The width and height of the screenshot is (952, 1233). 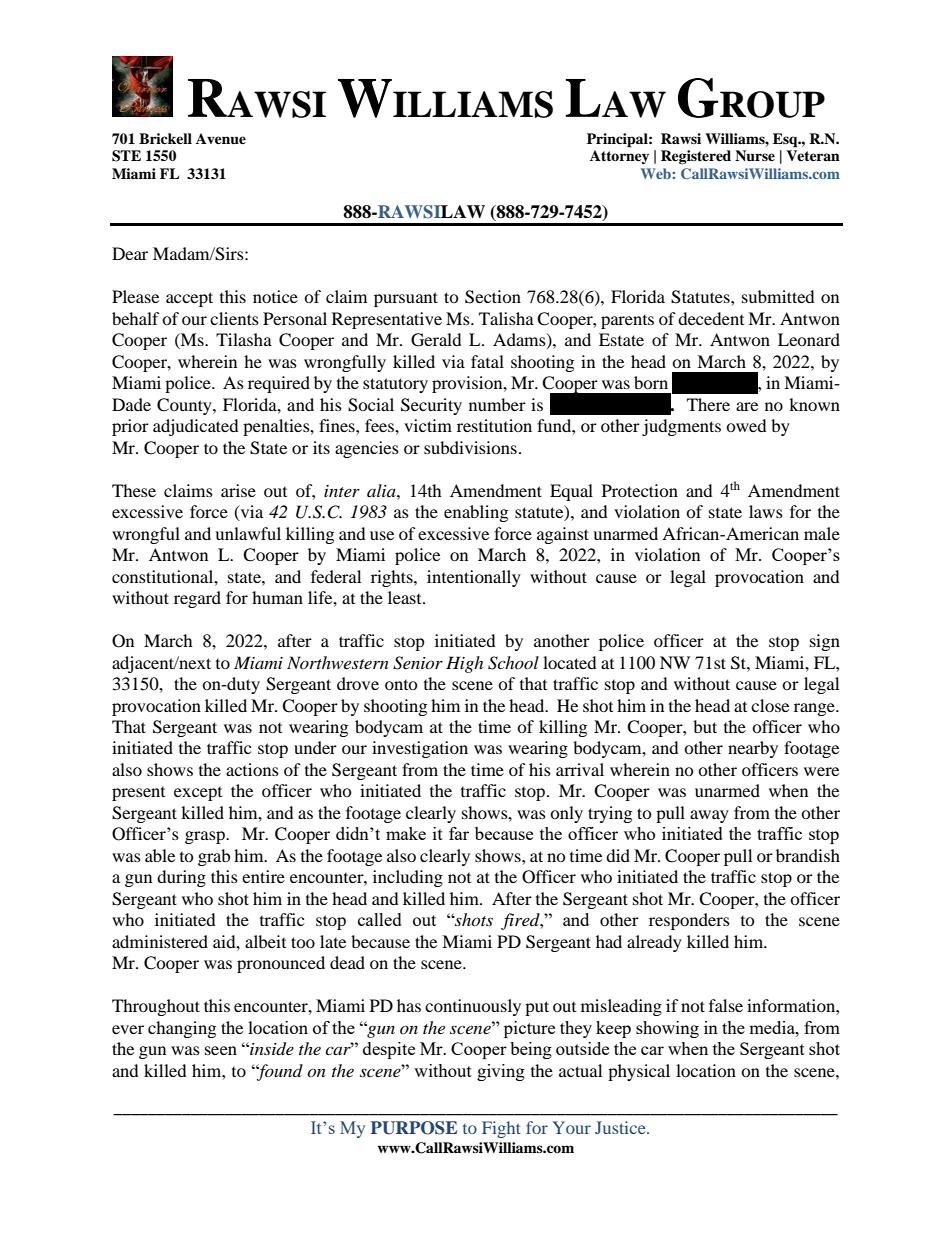 I want to click on Attorney, so click(x=619, y=157).
